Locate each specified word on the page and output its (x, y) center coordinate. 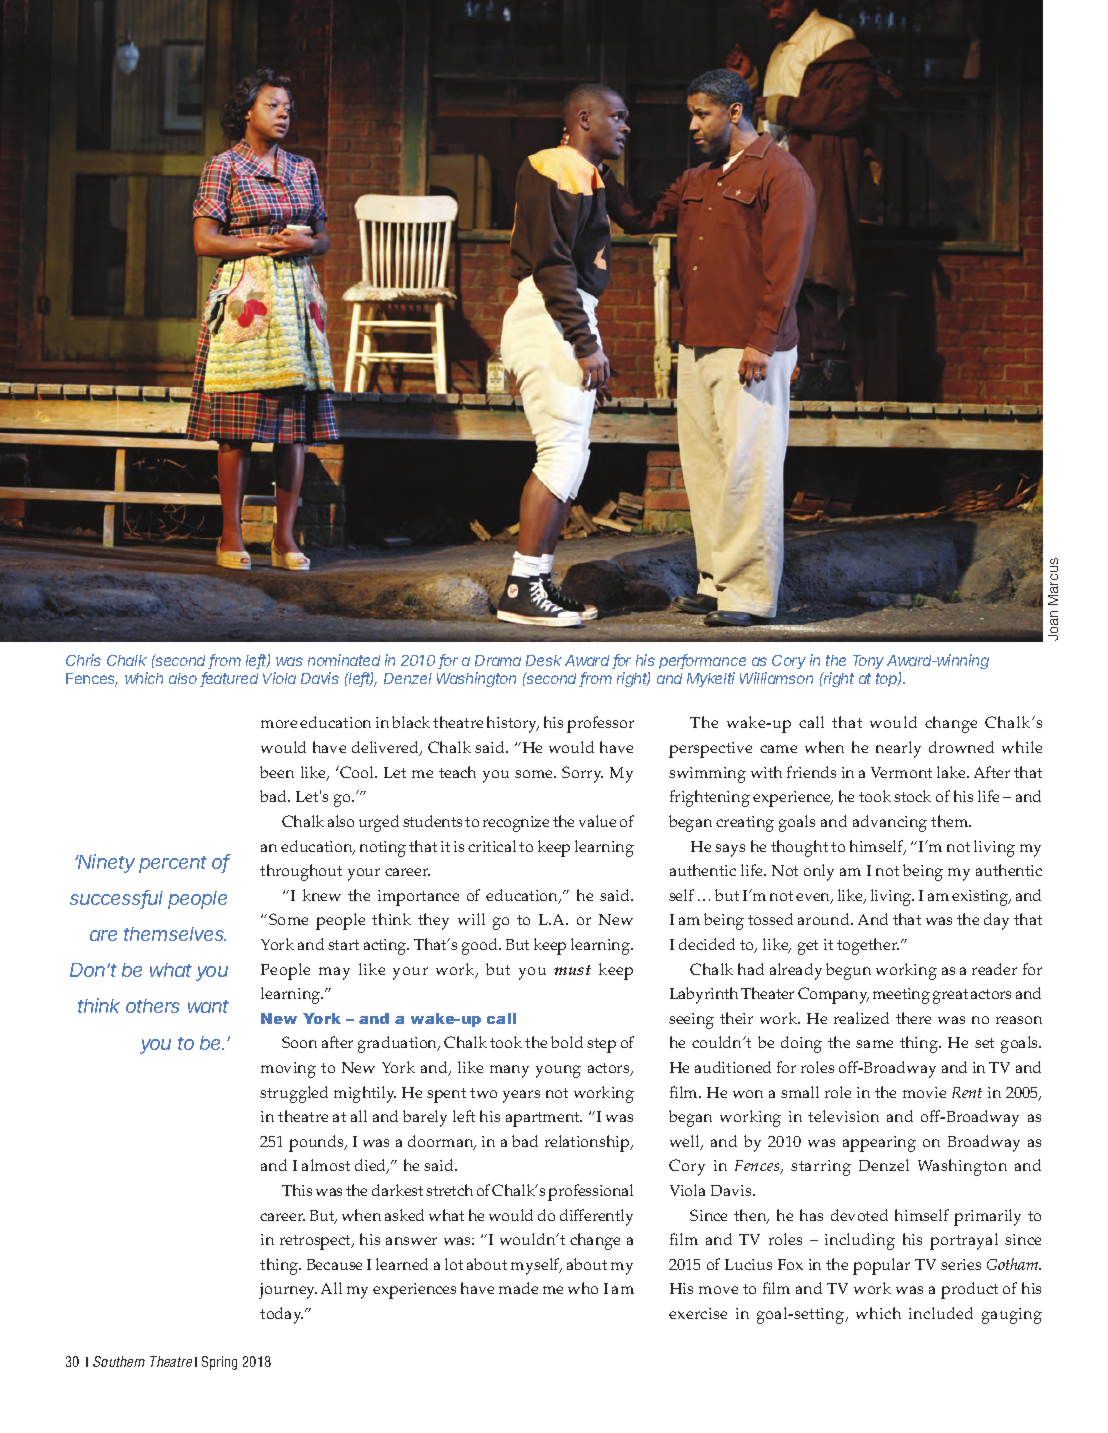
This (297, 1190)
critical (492, 846)
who (583, 1288)
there (913, 1018)
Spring (219, 1363)
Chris (83, 660)
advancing (890, 823)
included (941, 1313)
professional (590, 1192)
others (153, 1006)
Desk (544, 660)
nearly (898, 749)
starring (821, 1168)
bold (567, 1042)
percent (173, 864)
